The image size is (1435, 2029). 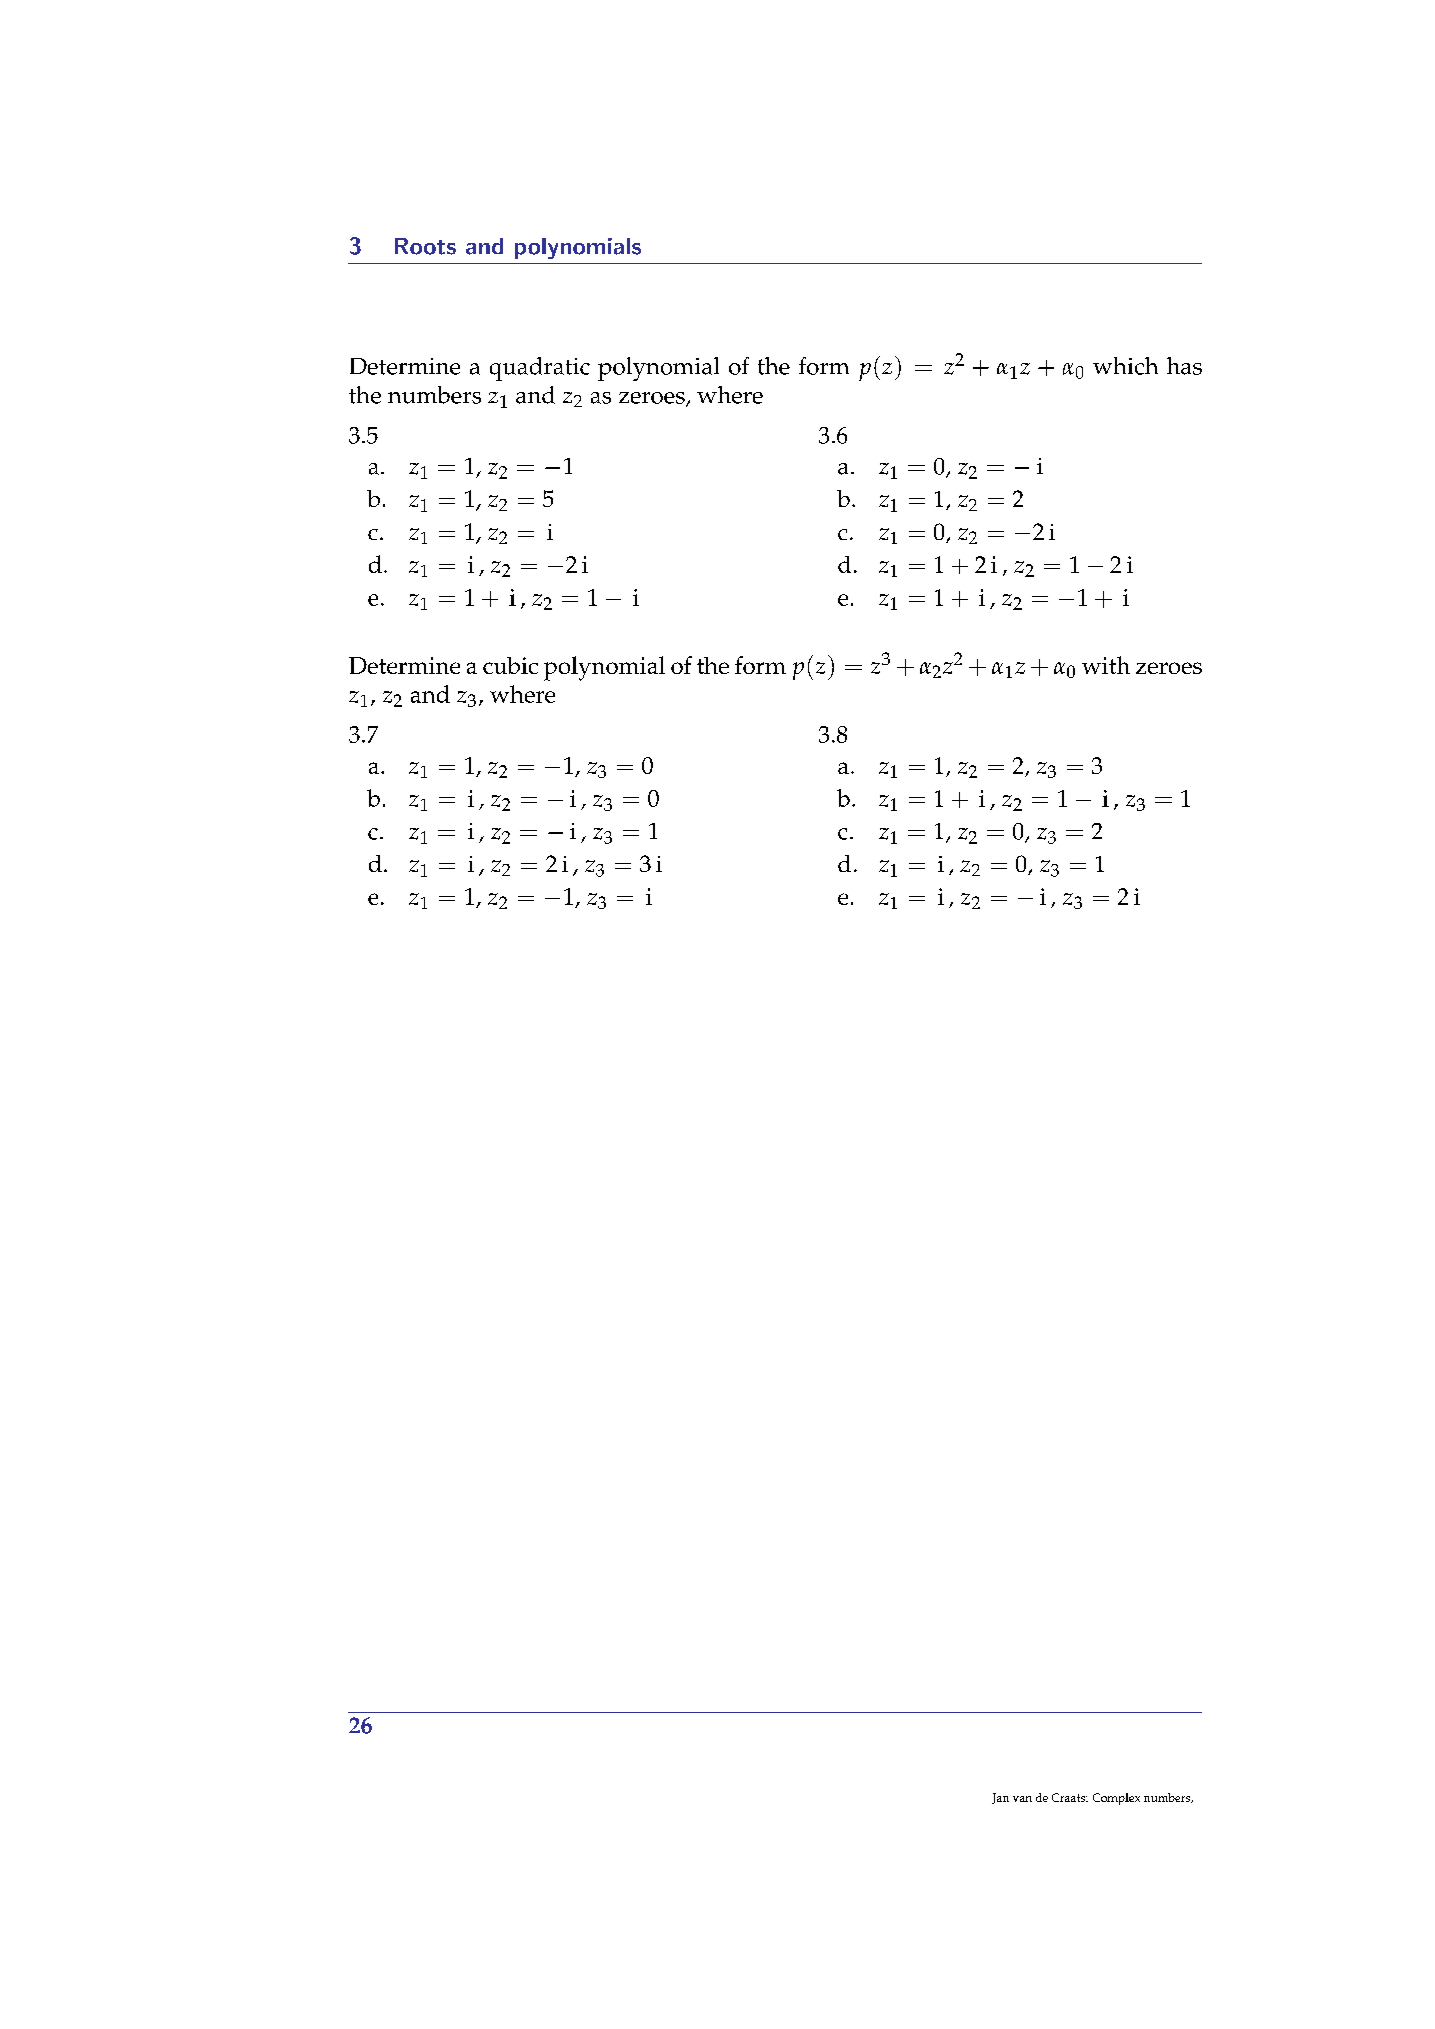 I want to click on quadratic, so click(x=540, y=369).
